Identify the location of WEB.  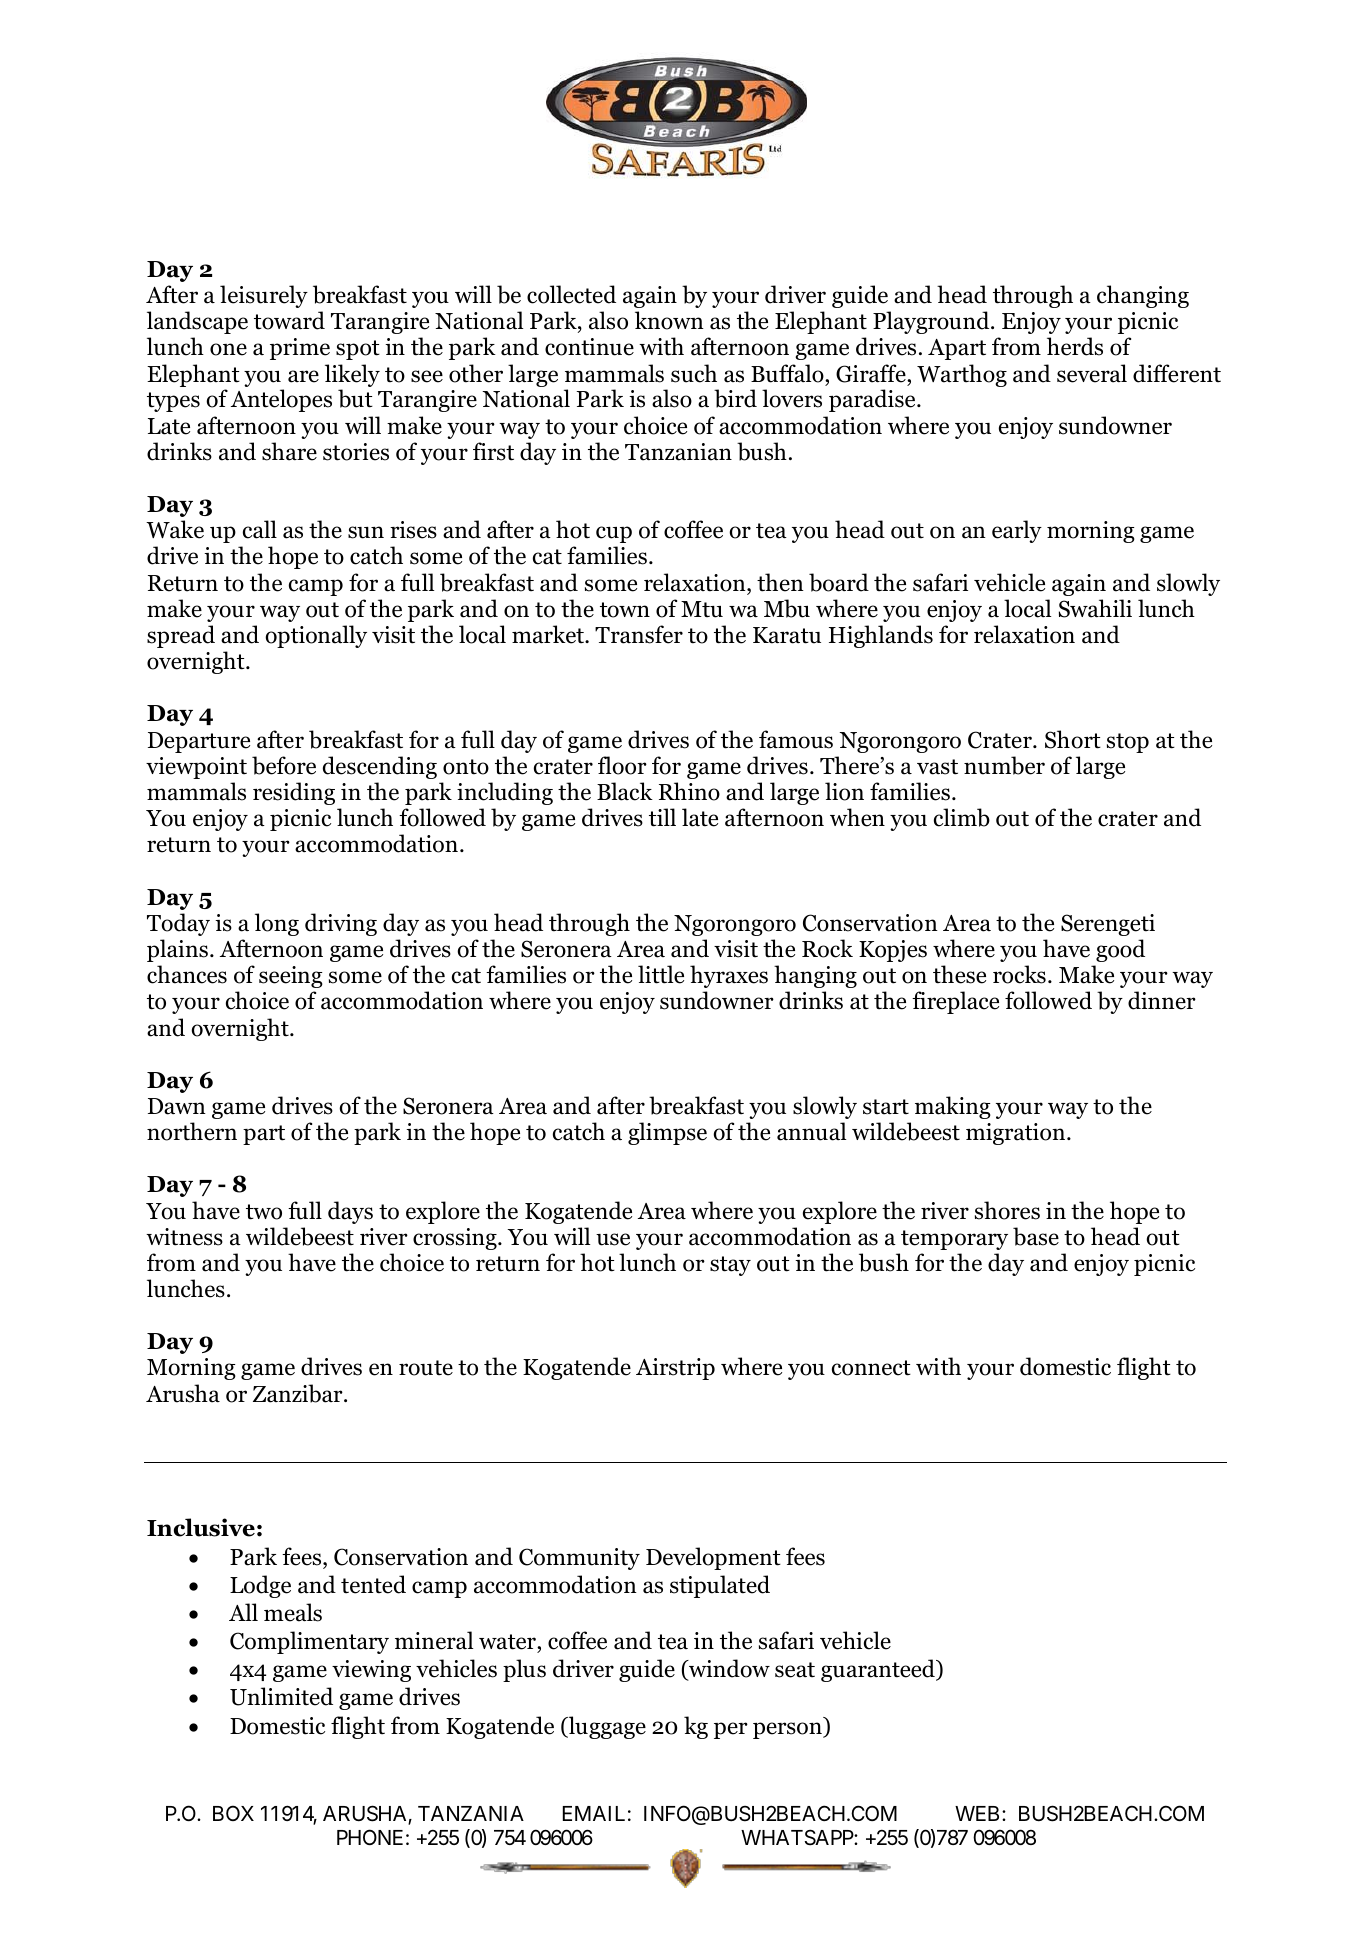
(977, 1813).
